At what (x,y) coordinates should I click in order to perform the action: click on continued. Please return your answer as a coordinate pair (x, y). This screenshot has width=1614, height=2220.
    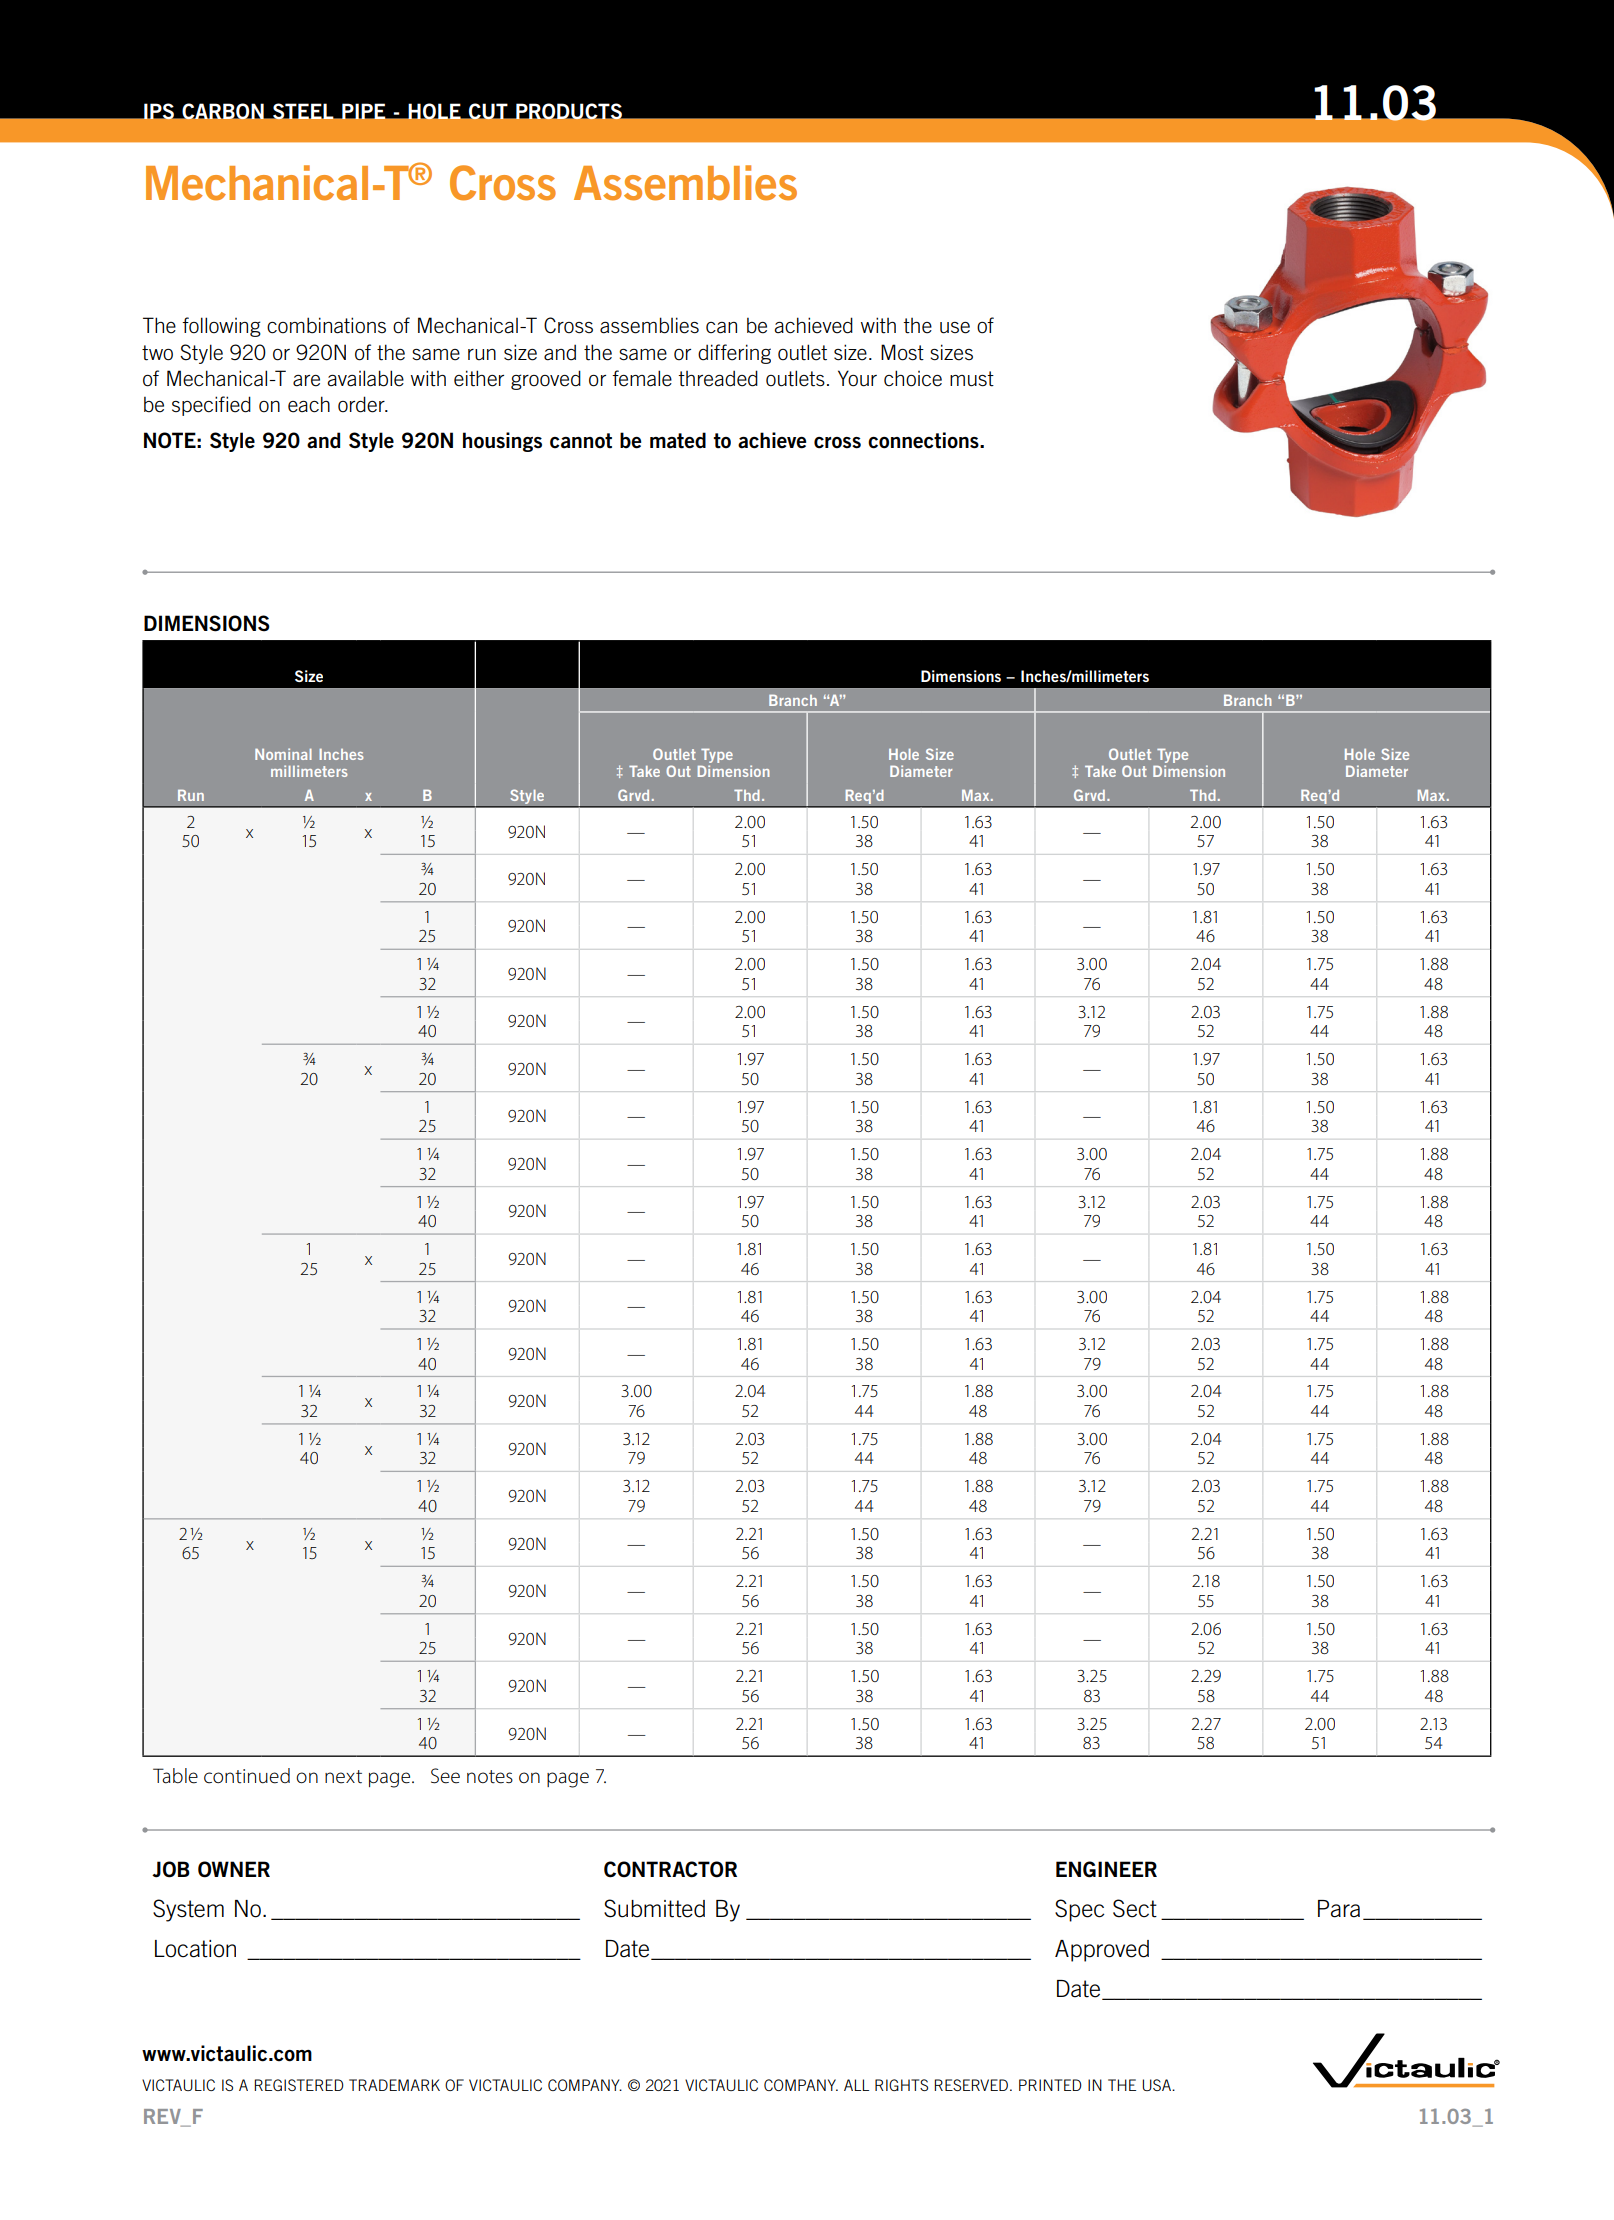
    Looking at the image, I should click on (247, 1776).
